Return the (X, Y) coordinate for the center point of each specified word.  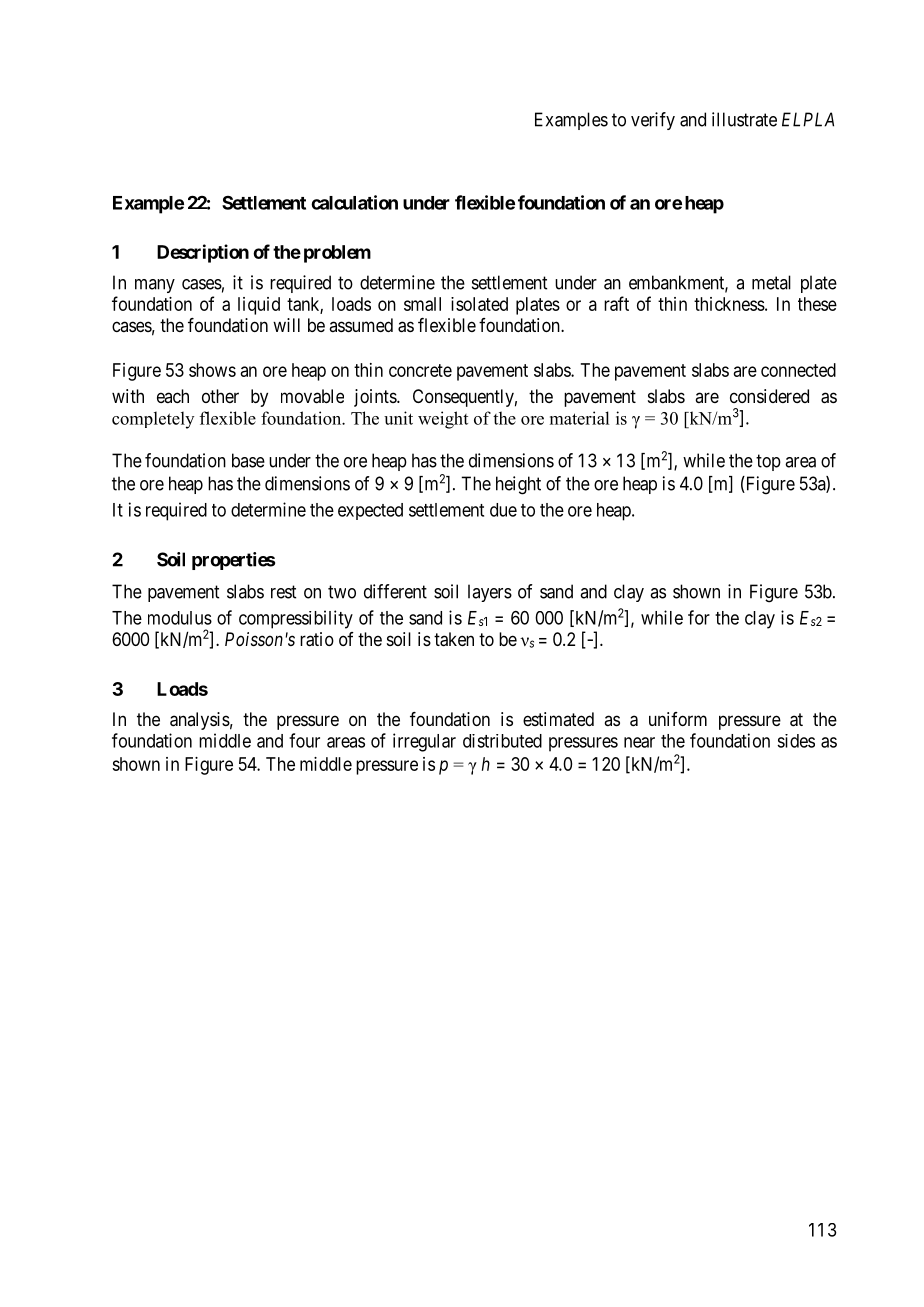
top (768, 462)
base (248, 460)
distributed (502, 741)
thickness (729, 304)
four (304, 740)
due (503, 510)
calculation (354, 202)
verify (653, 121)
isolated (479, 304)
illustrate (744, 119)
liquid (259, 306)
